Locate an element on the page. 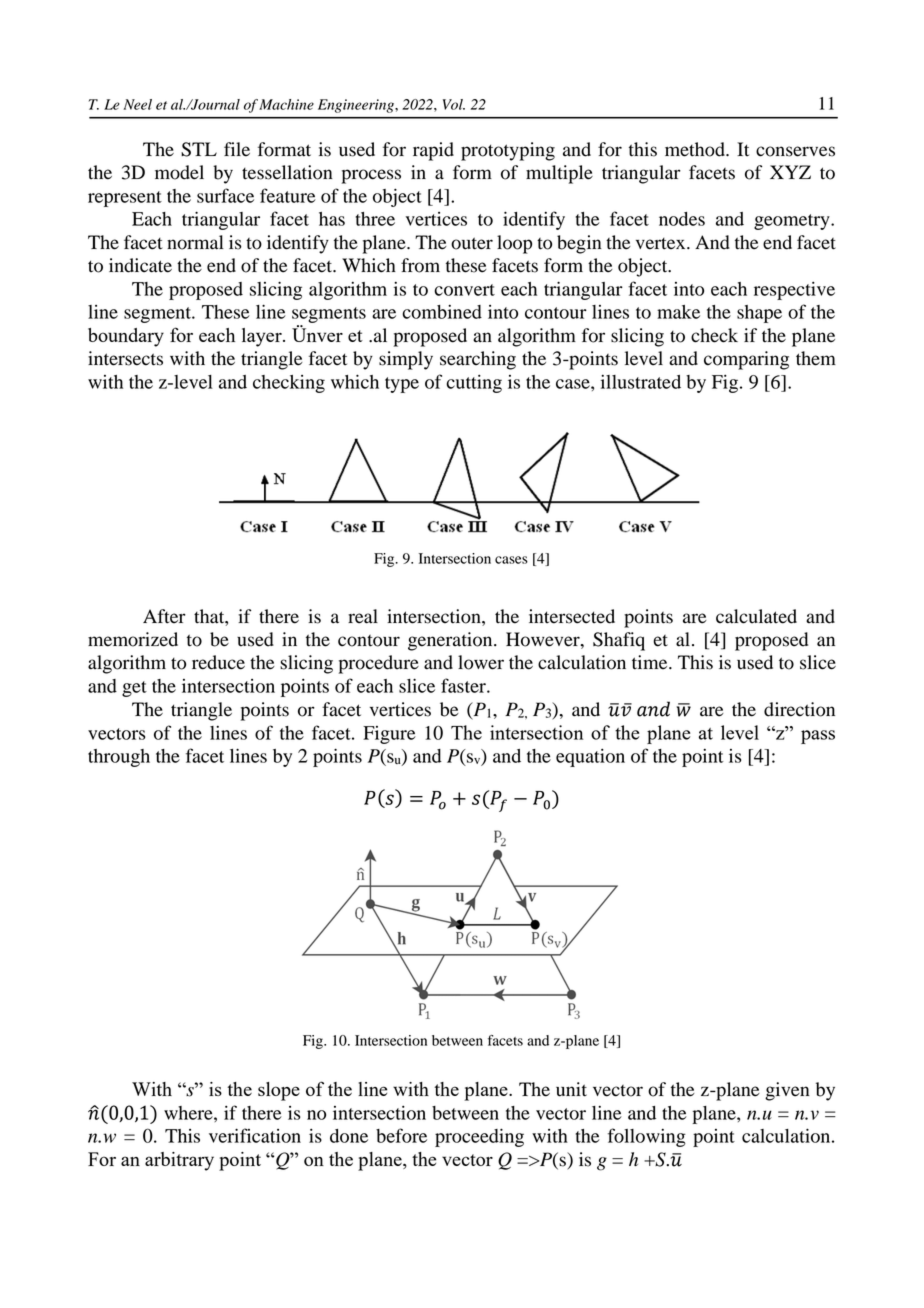  STL is located at coordinates (199, 149).
